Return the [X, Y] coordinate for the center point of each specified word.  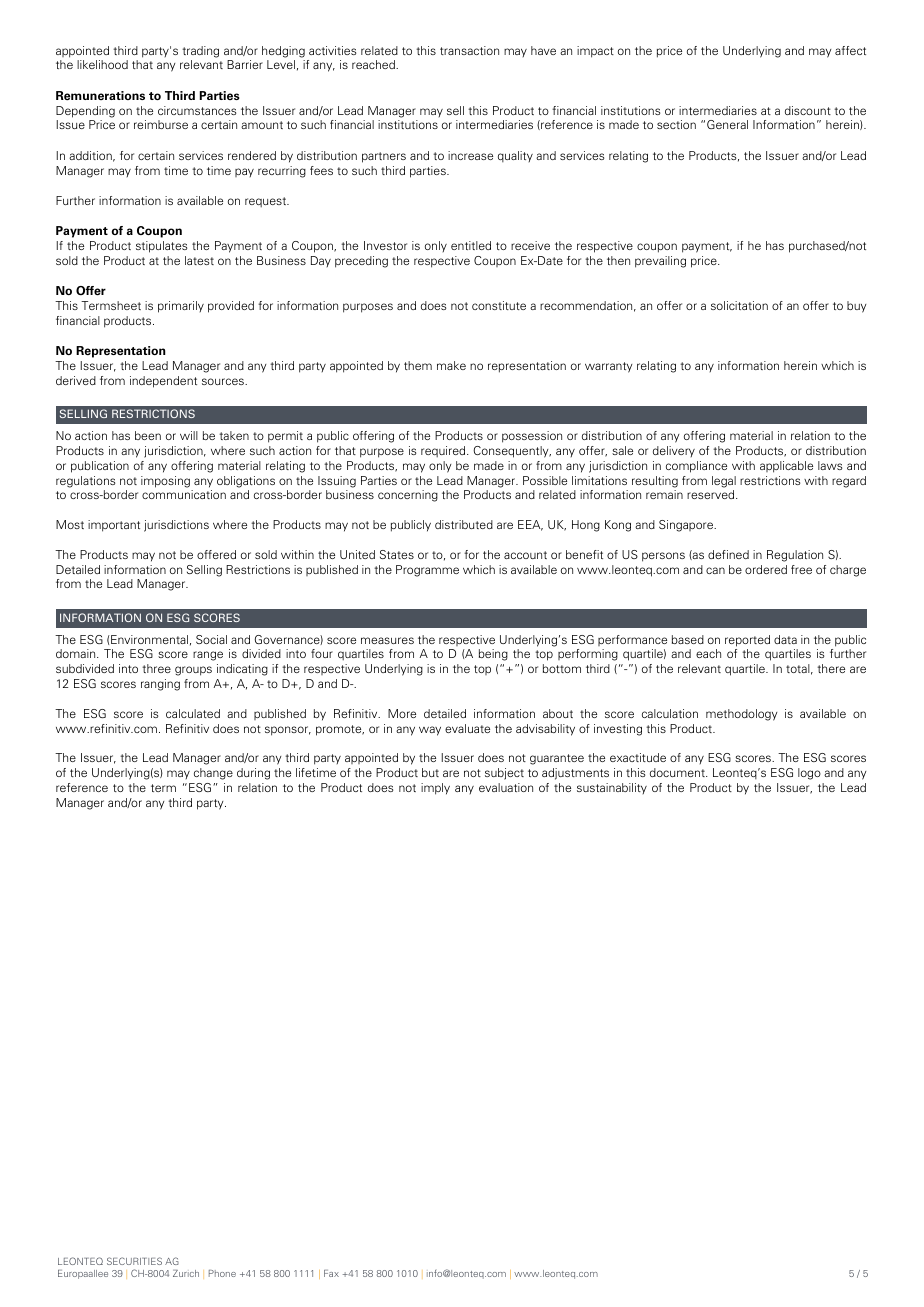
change [213, 774]
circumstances [197, 110]
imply [435, 789]
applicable [786, 467]
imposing [165, 482]
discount [808, 110]
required [444, 451]
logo [809, 774]
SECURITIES [134, 1261]
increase [470, 155]
